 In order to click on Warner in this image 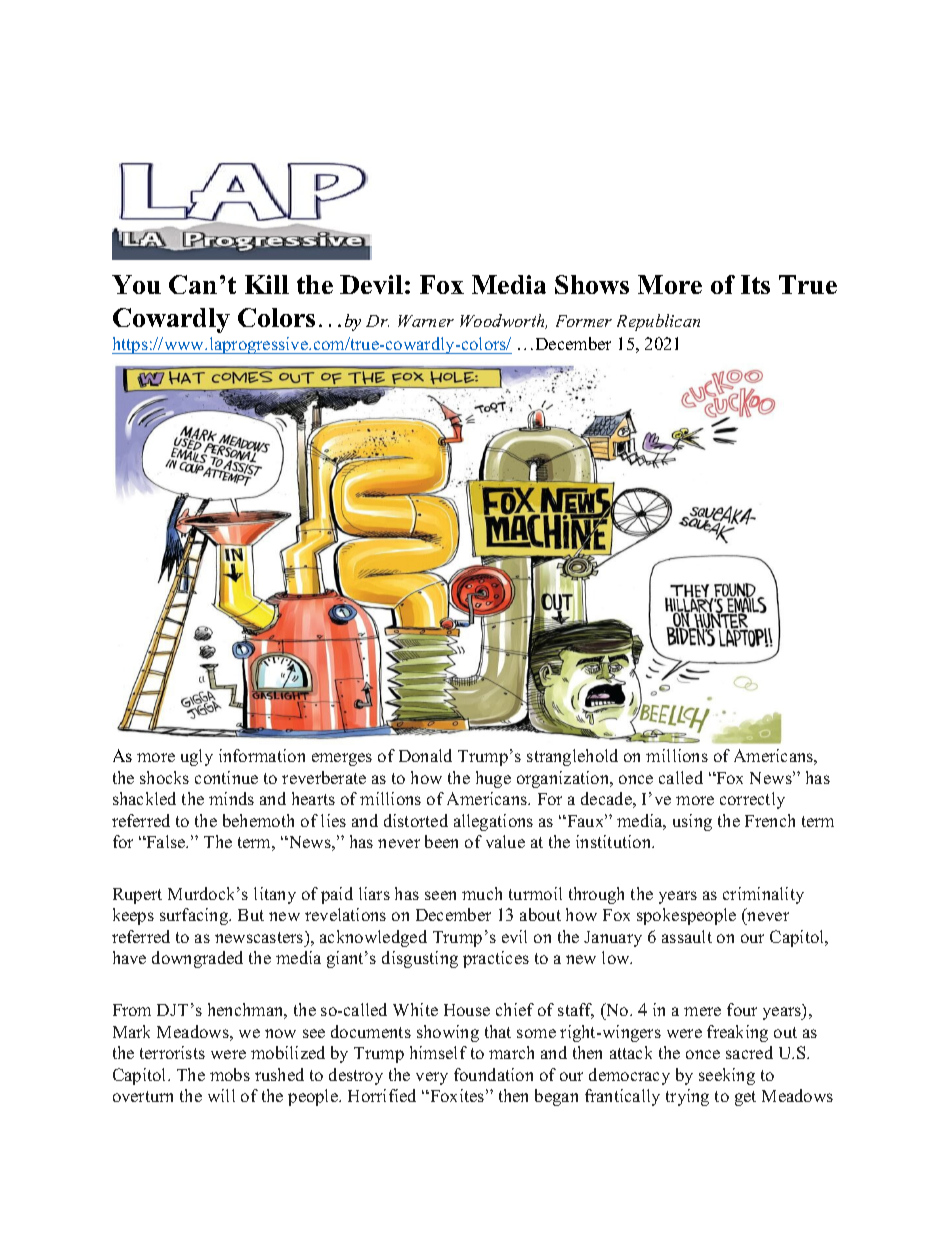, I will do `click(426, 321)`.
